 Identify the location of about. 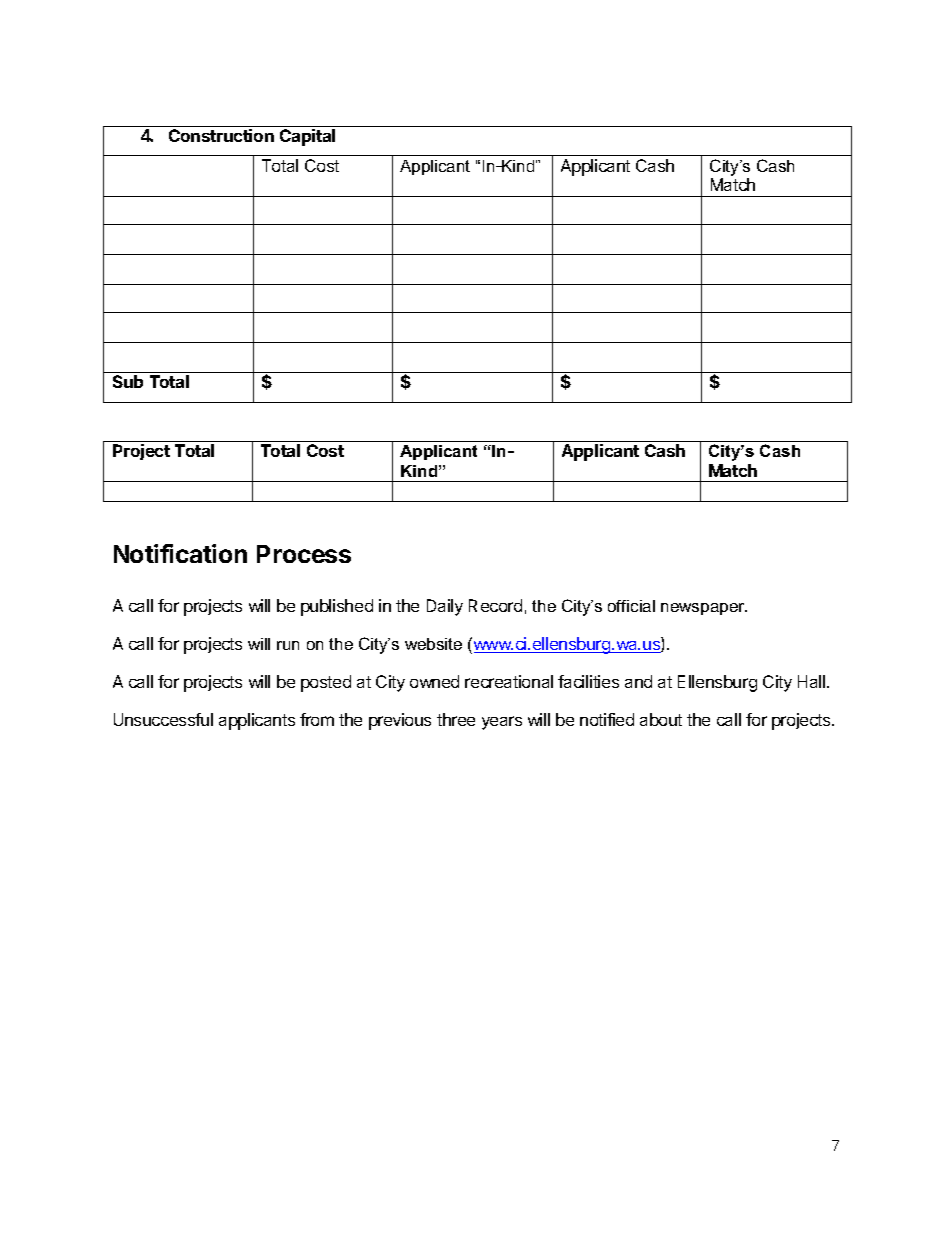
(661, 719).
